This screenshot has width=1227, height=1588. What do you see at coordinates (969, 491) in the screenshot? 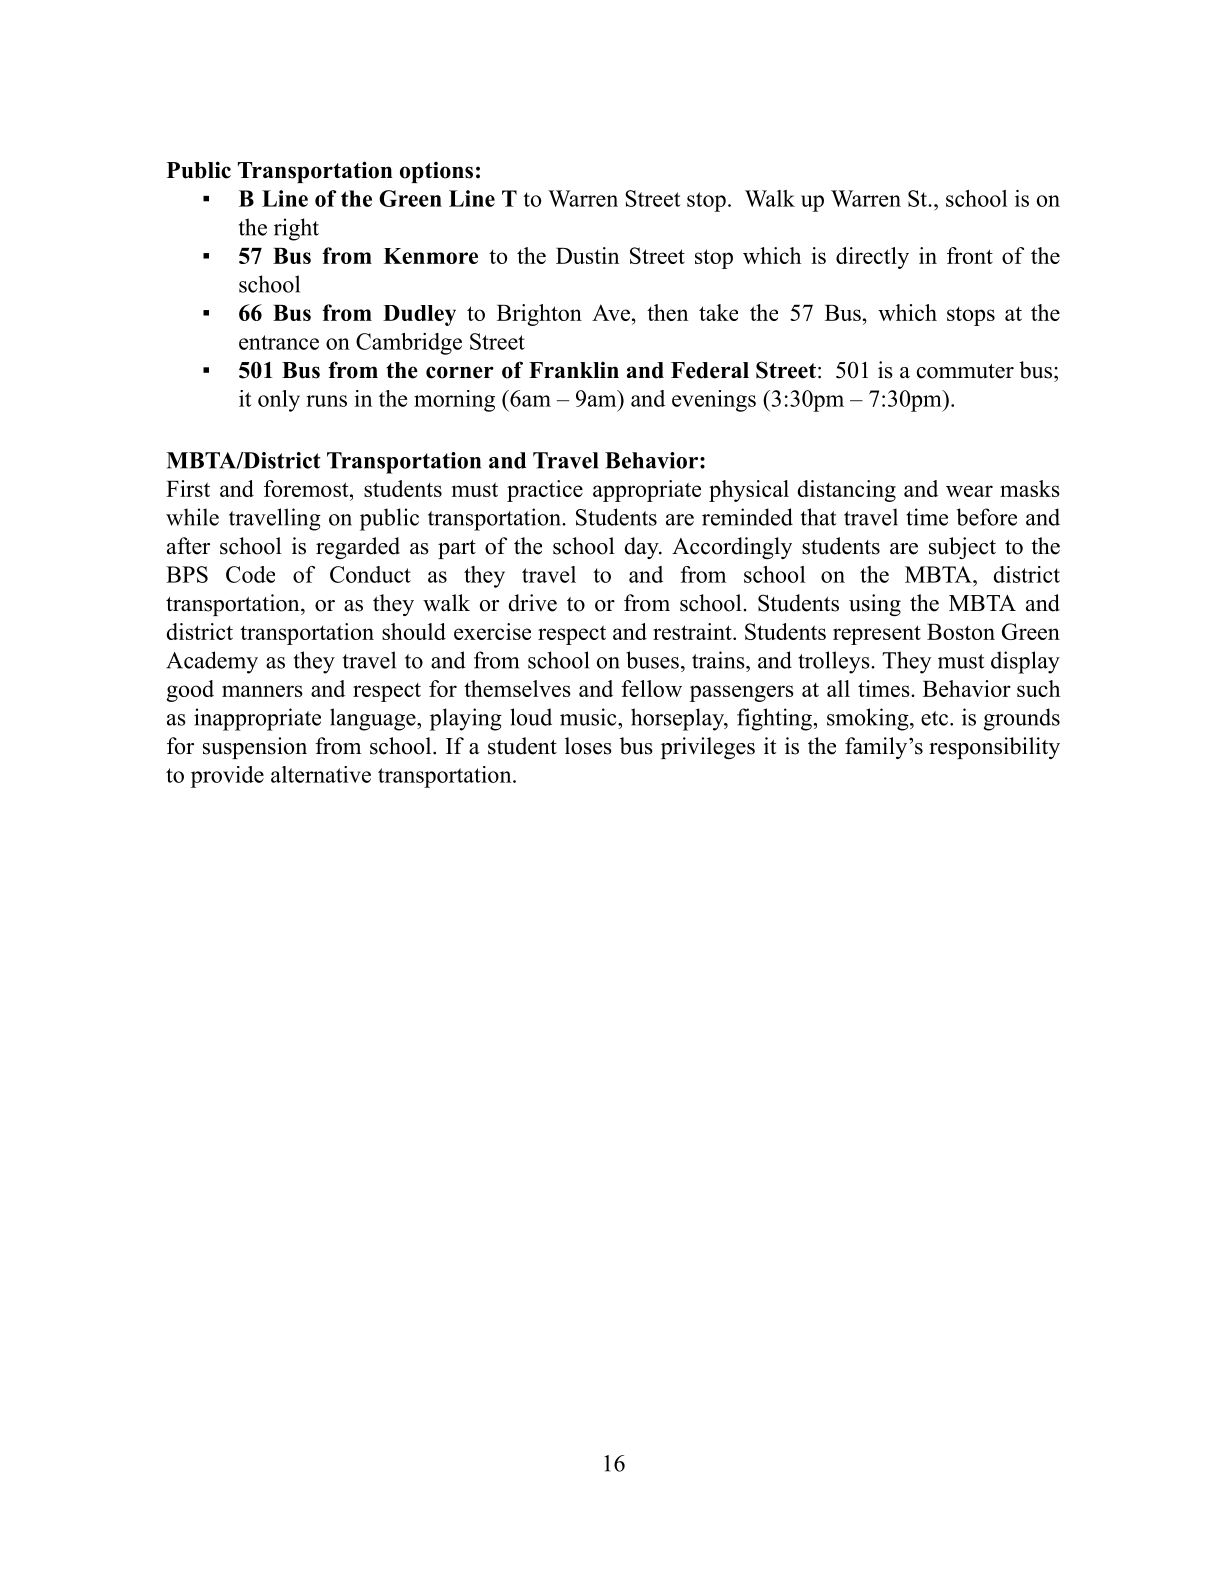
I see `wear` at bounding box center [969, 491].
